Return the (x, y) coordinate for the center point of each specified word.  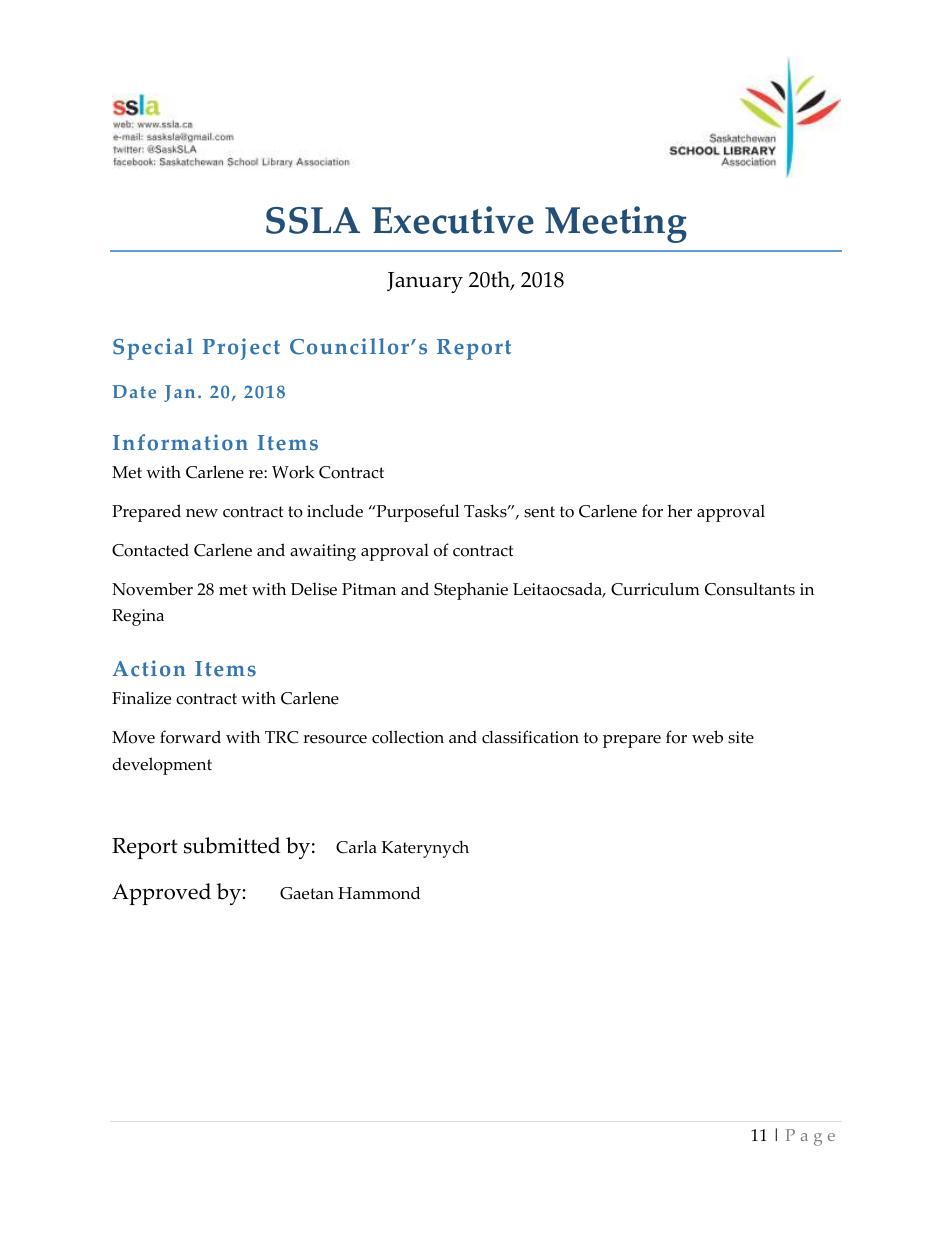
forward (190, 737)
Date (134, 392)
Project (241, 349)
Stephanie (471, 591)
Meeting (616, 224)
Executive (453, 220)
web (707, 737)
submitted (232, 845)
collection (408, 737)
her (679, 511)
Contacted (150, 550)
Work (293, 472)
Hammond (379, 893)
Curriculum (655, 589)
